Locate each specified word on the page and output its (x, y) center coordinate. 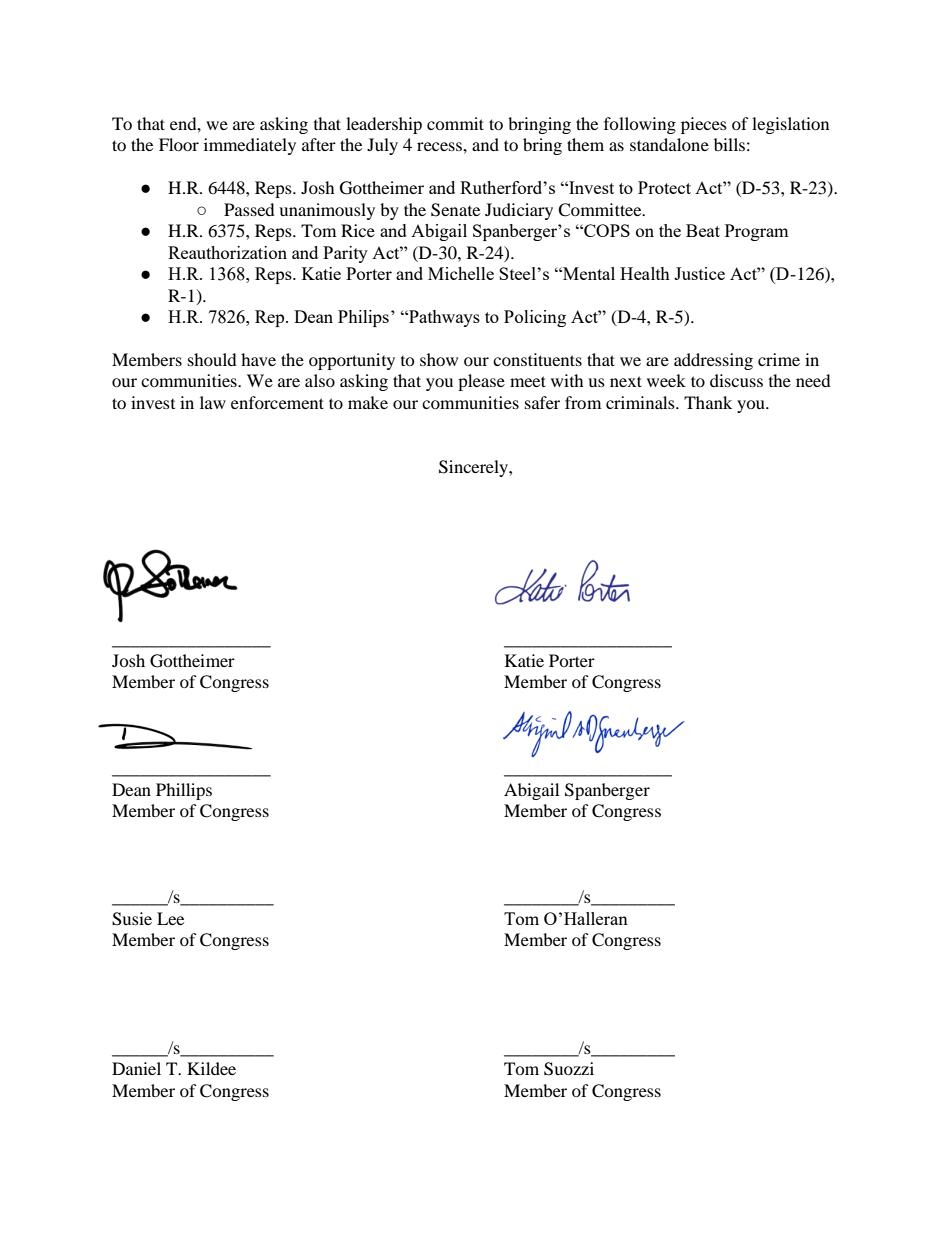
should (212, 359)
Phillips (184, 791)
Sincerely (474, 468)
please (481, 382)
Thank (708, 402)
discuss (736, 380)
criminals (641, 402)
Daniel (136, 1068)
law (213, 402)
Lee (170, 918)
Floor (179, 144)
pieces (704, 125)
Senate (455, 210)
